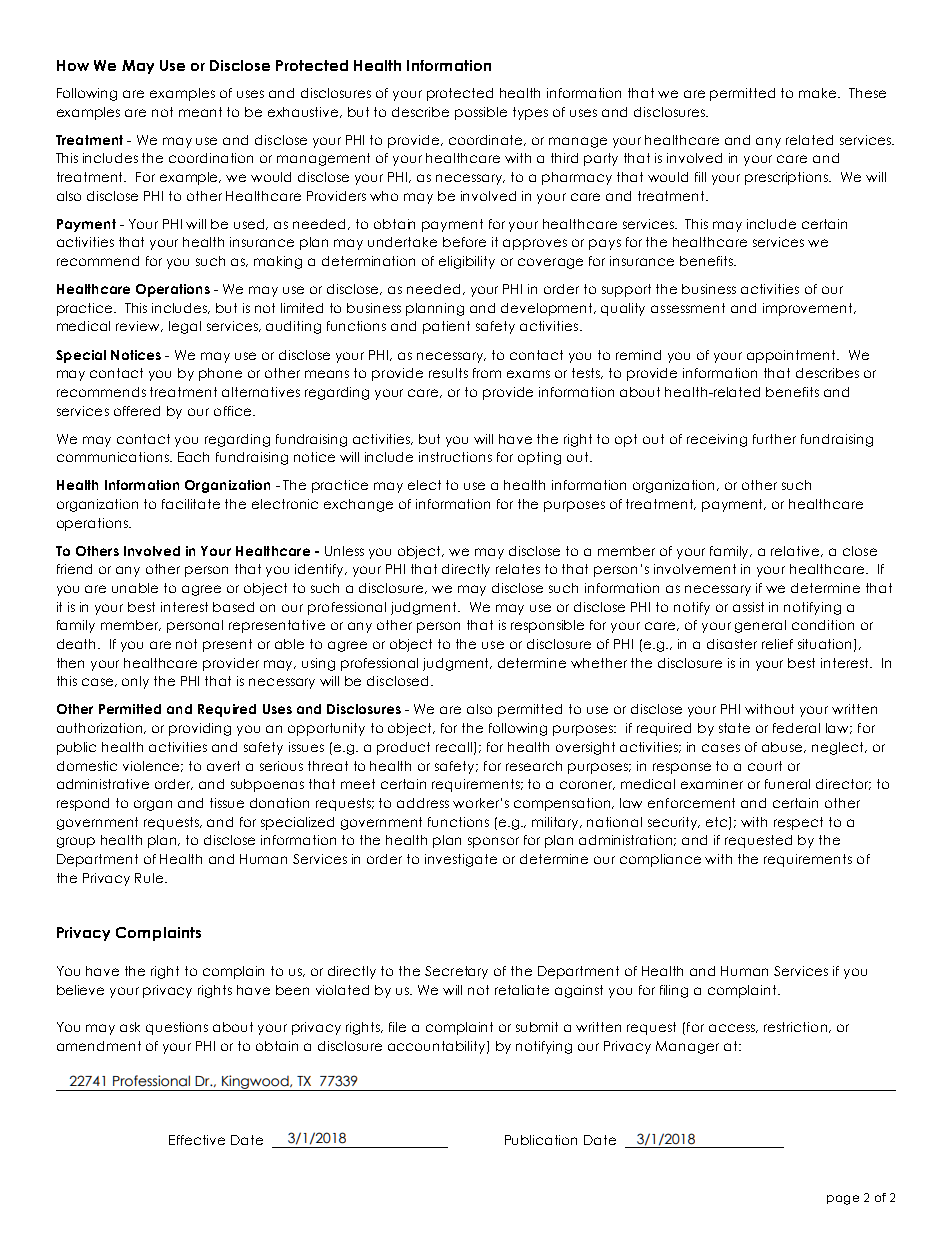  Describe the element at coordinates (774, 439) in the document. I see `further` at that location.
